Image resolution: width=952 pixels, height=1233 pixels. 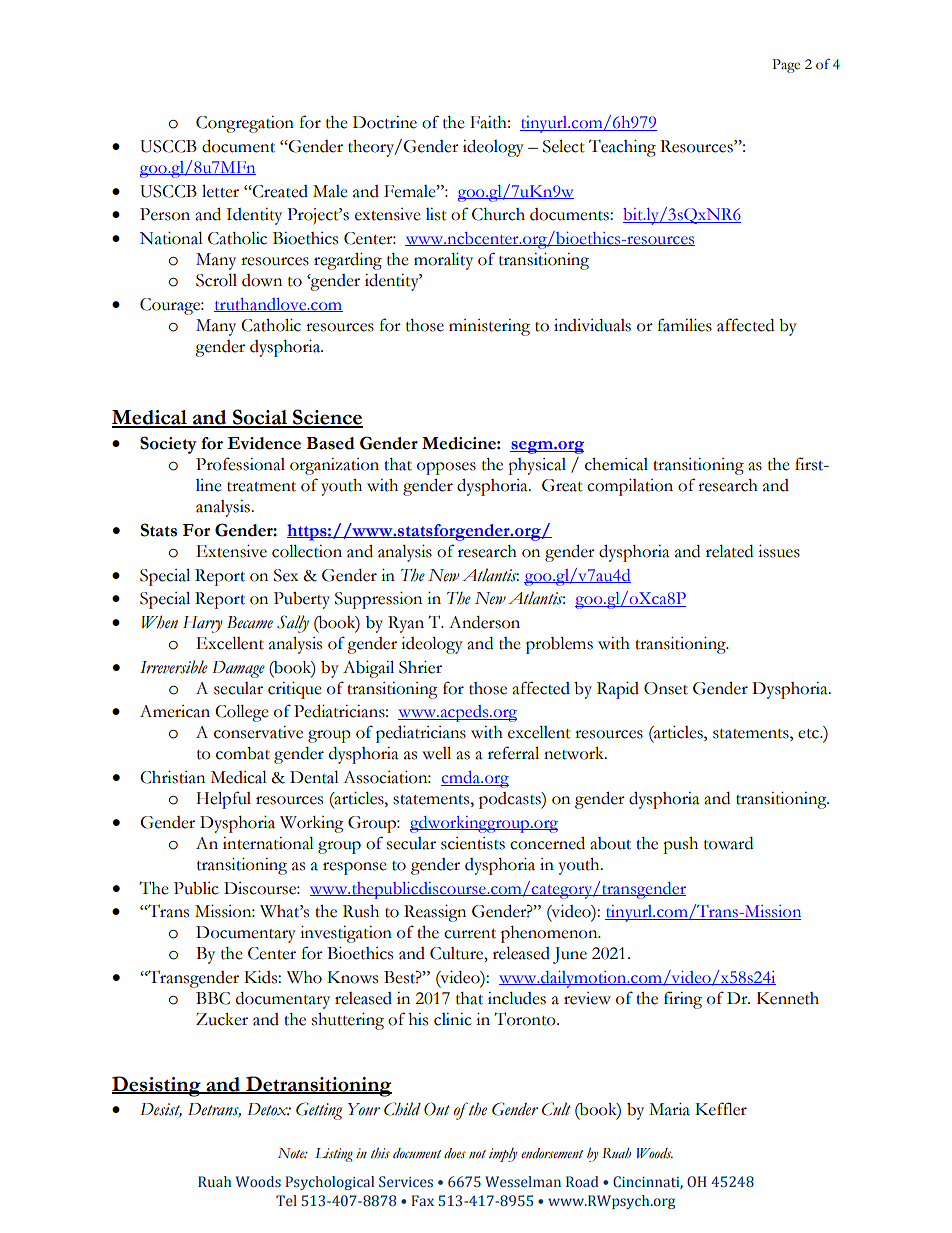 What do you see at coordinates (685, 325) in the screenshot?
I see `families` at bounding box center [685, 325].
